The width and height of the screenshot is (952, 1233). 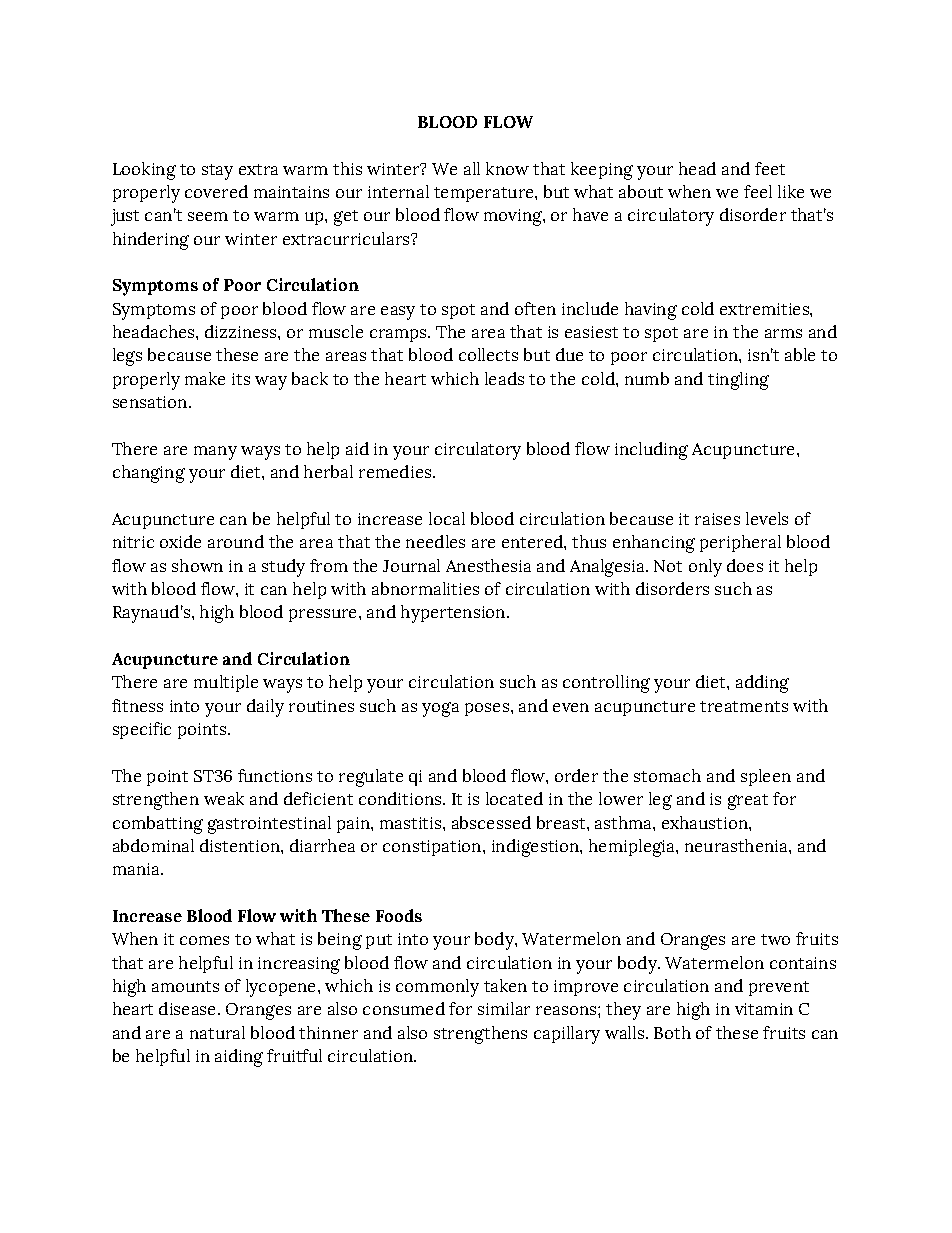 I want to click on tingling, so click(x=738, y=381).
